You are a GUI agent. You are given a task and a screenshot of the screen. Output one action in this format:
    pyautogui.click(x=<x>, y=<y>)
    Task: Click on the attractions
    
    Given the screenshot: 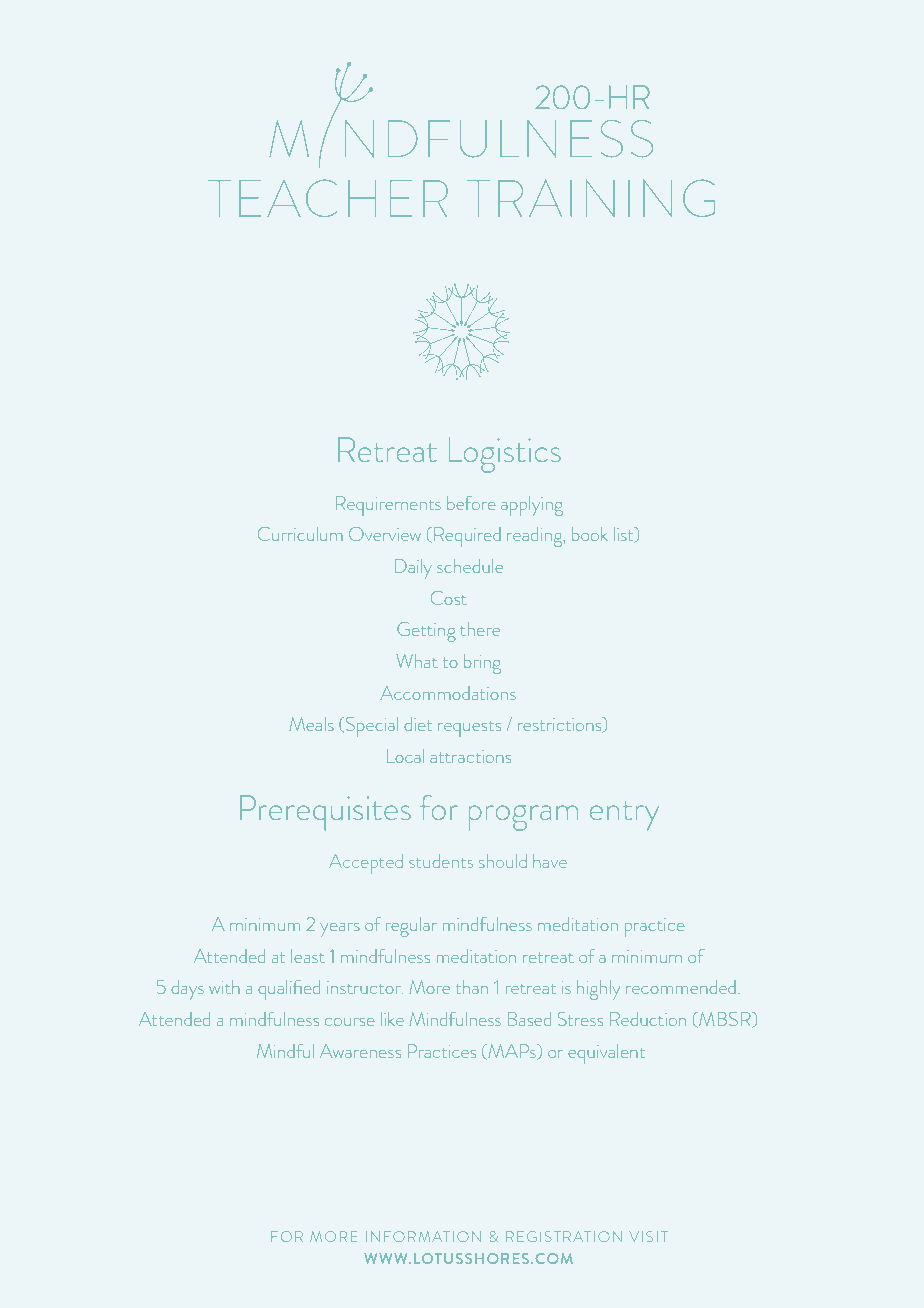 What is the action you would take?
    pyautogui.click(x=470, y=756)
